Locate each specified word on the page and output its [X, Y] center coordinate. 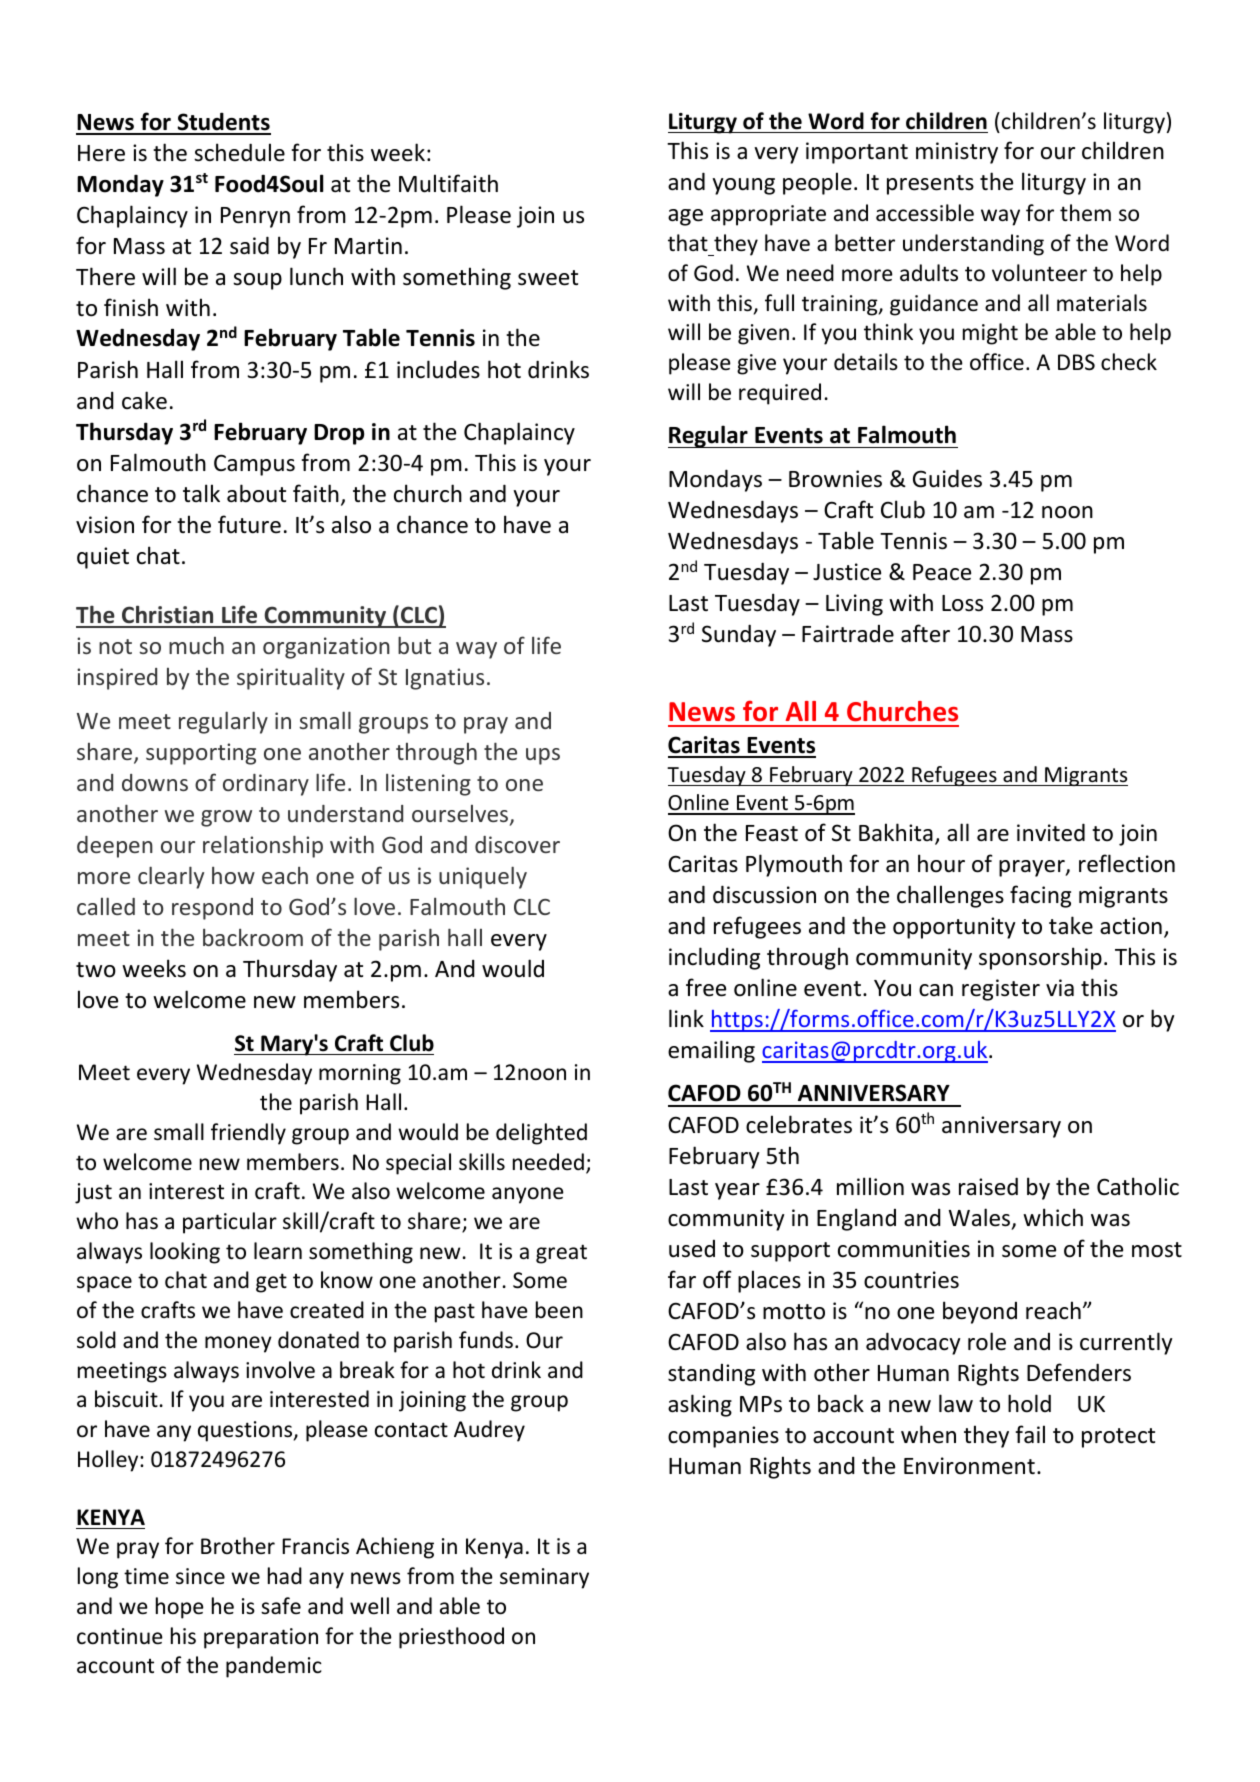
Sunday [739, 635]
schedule [239, 152]
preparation [261, 1638]
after [925, 633]
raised [988, 1186]
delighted [541, 1134]
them [1085, 213]
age [685, 217]
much [196, 645]
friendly [248, 1134]
